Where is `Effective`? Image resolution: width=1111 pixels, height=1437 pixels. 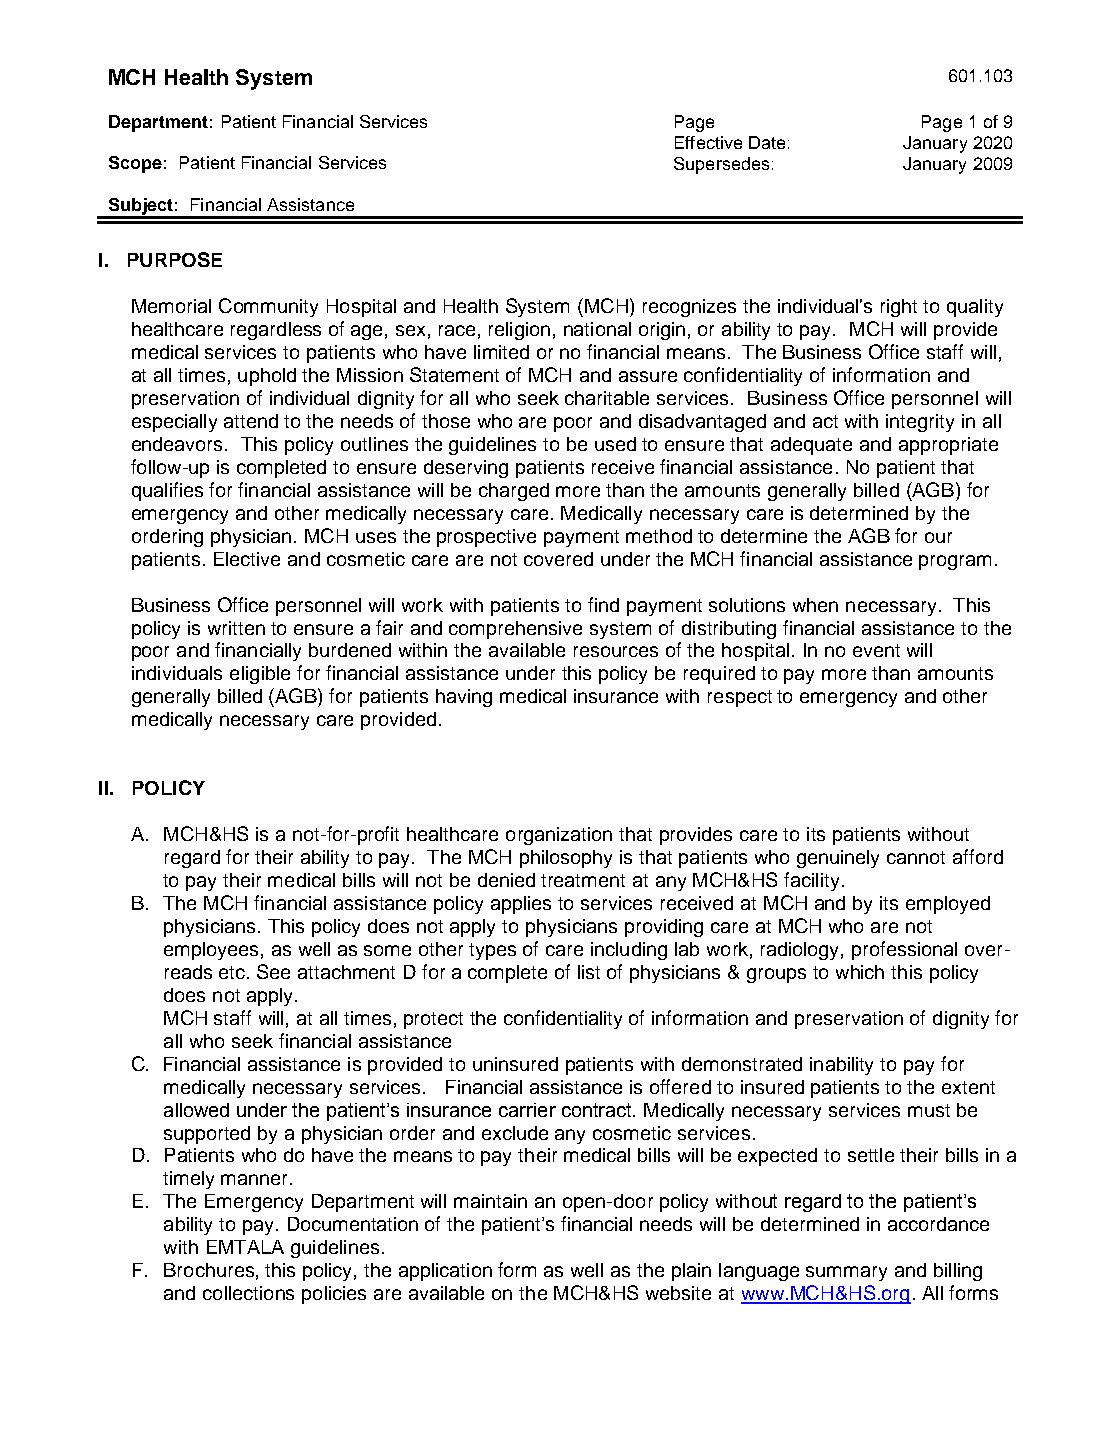 Effective is located at coordinates (708, 142).
